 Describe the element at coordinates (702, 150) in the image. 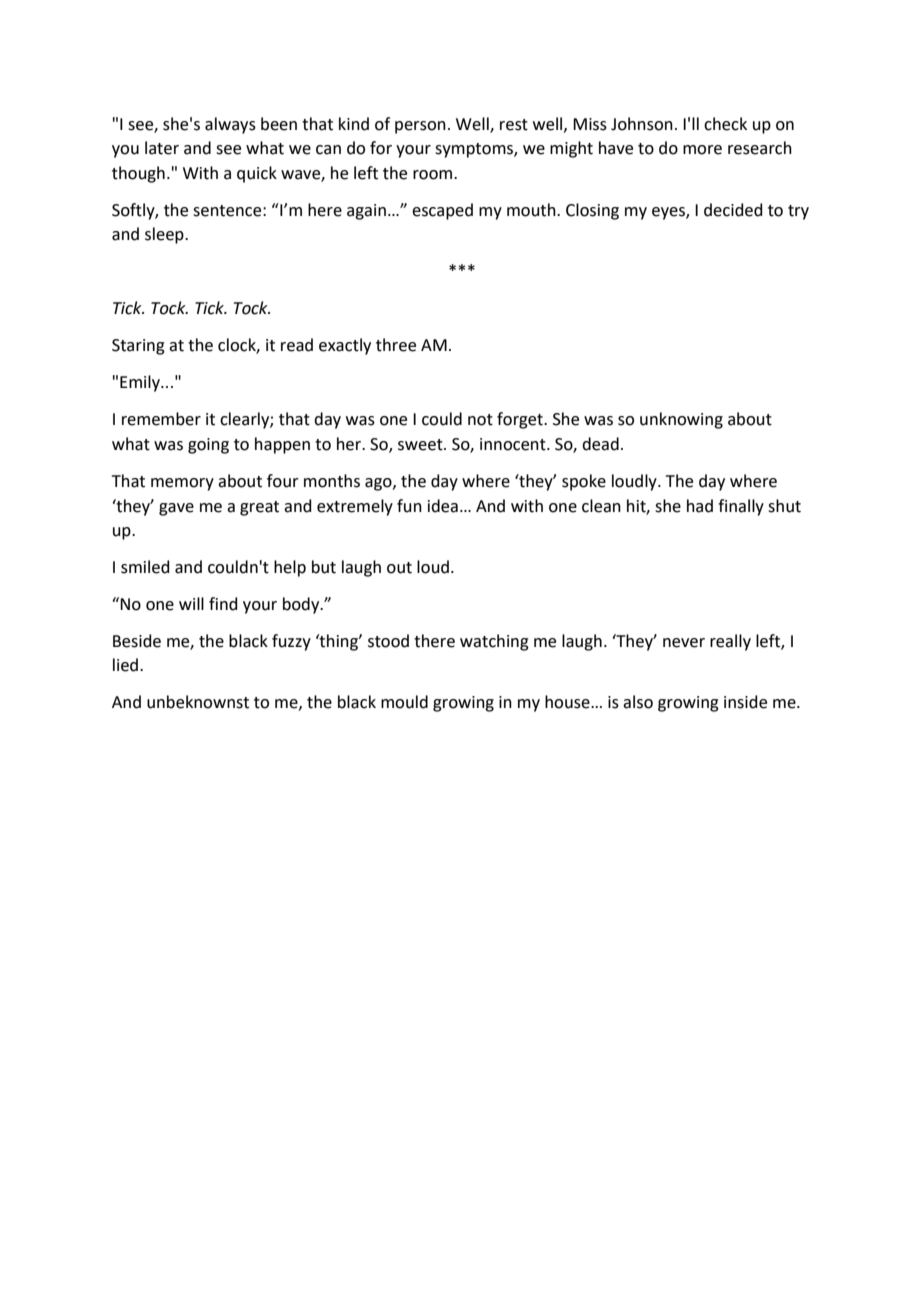

I see `more` at that location.
